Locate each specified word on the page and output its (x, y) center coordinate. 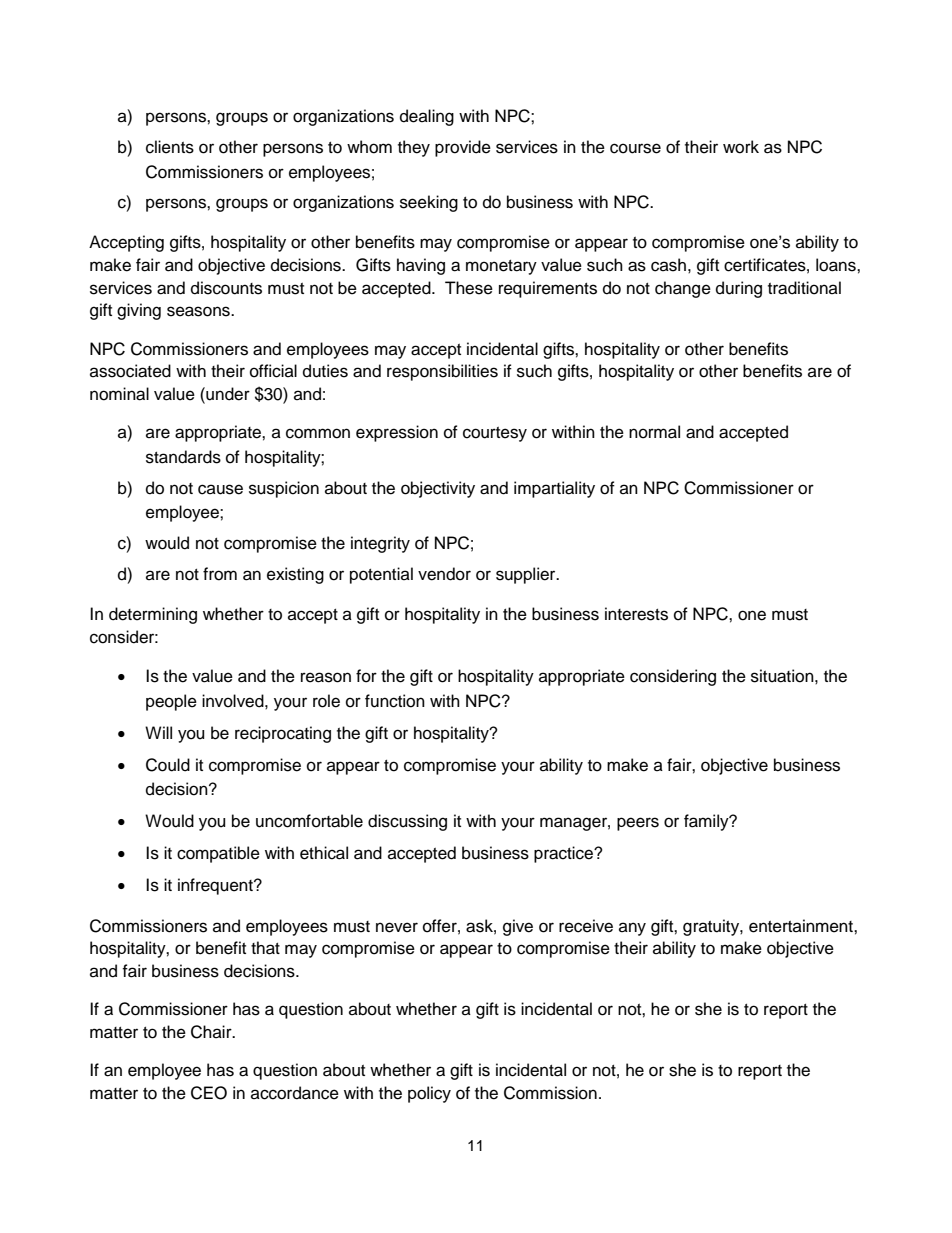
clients (170, 147)
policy (429, 1094)
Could (168, 765)
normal (654, 432)
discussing (407, 822)
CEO (209, 1093)
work (741, 147)
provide (463, 148)
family (707, 822)
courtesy (495, 434)
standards (183, 457)
